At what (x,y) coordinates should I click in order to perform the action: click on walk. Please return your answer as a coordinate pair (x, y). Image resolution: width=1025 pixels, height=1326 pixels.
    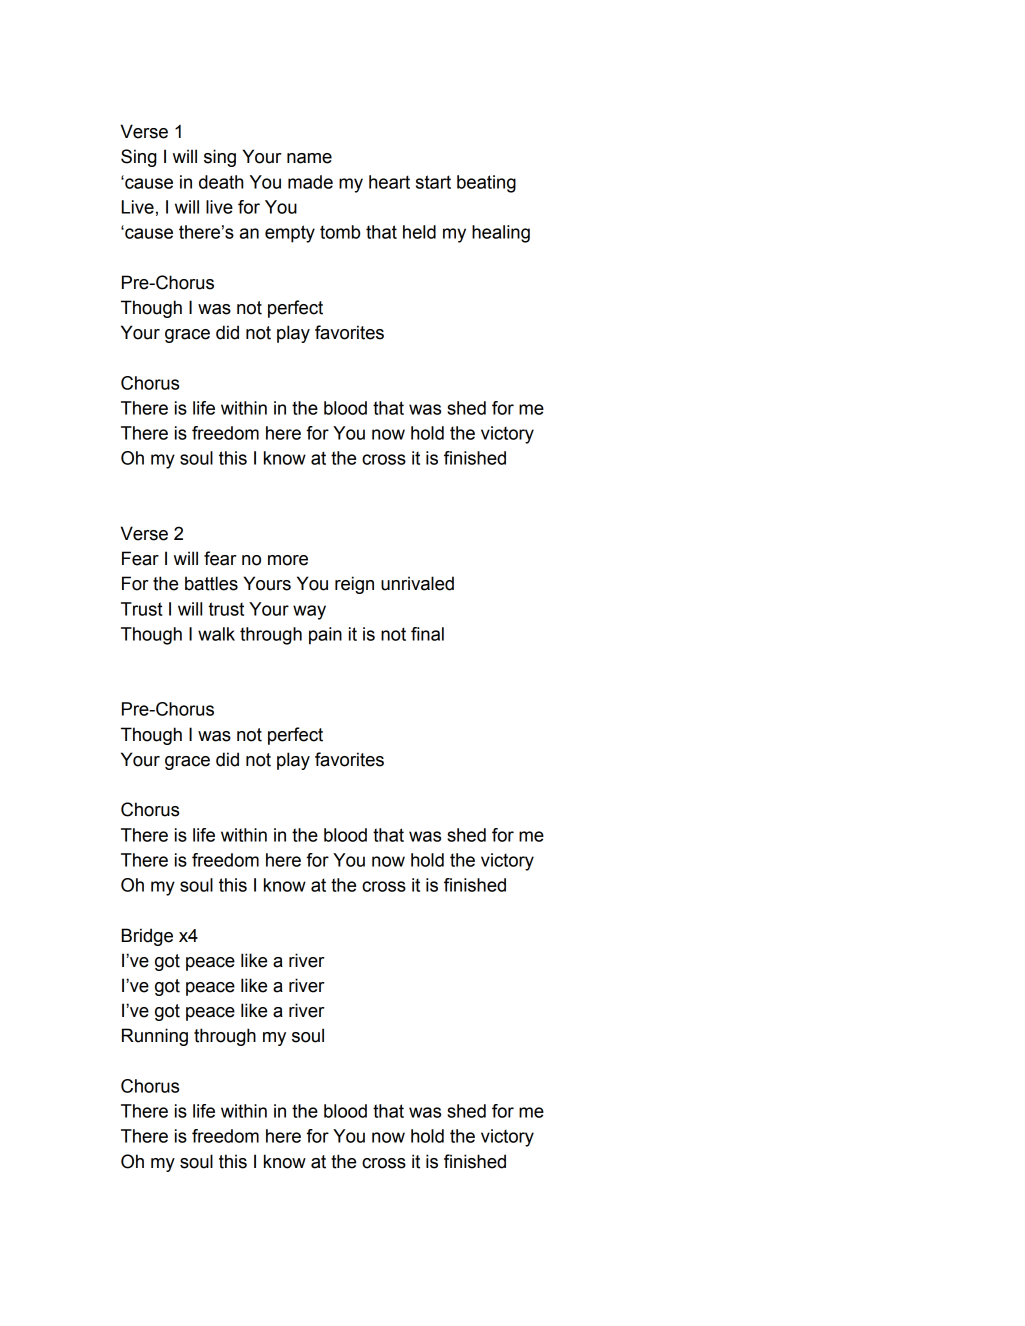
    Looking at the image, I should click on (216, 634).
